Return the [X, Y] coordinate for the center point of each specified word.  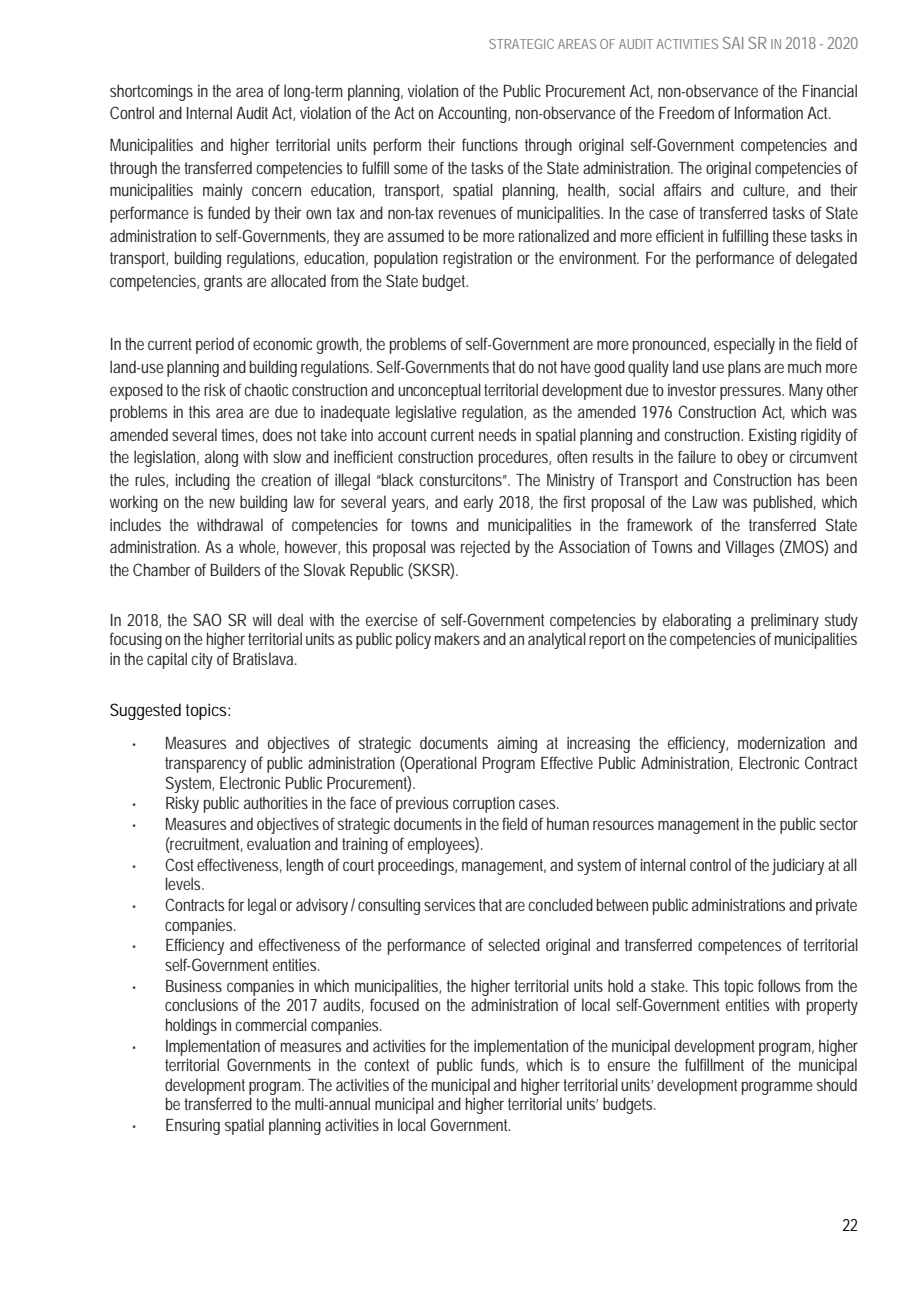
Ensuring [193, 1127]
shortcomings [151, 92]
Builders [235, 569]
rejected [485, 548]
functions [490, 144]
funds [499, 1065]
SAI [733, 43]
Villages [749, 548]
